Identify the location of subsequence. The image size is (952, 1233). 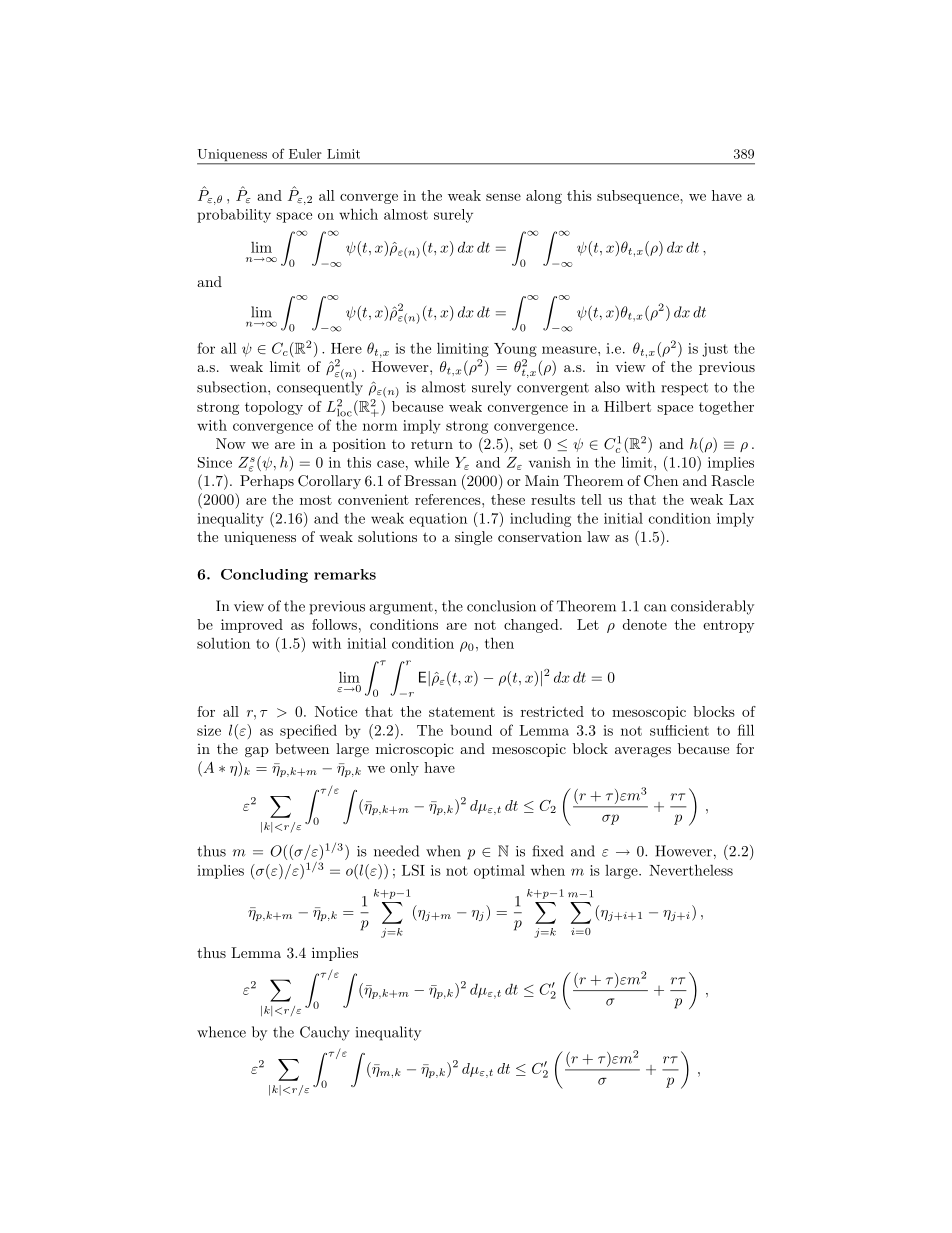
(639, 197).
